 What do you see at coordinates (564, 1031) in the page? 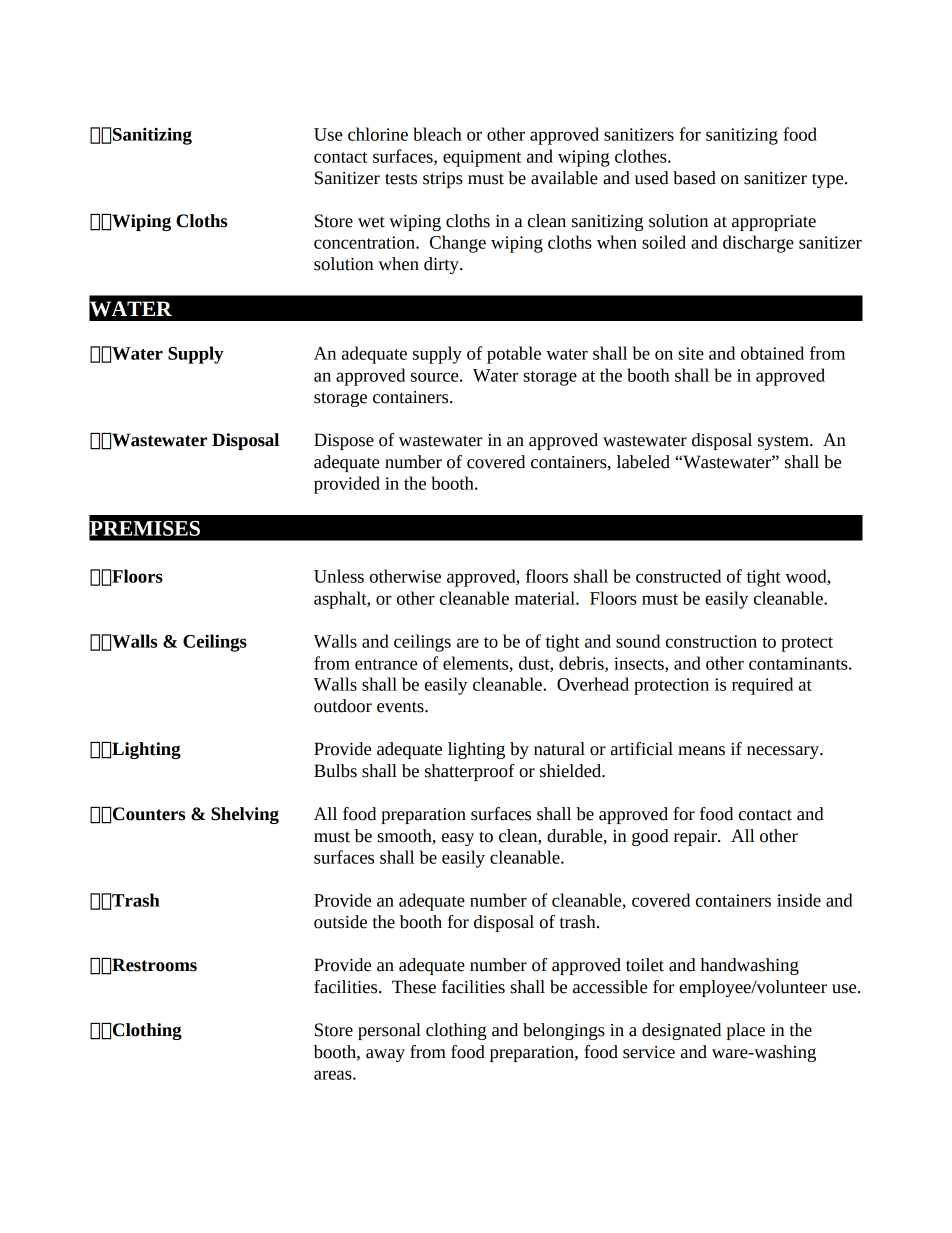
I see `belongings` at bounding box center [564, 1031].
